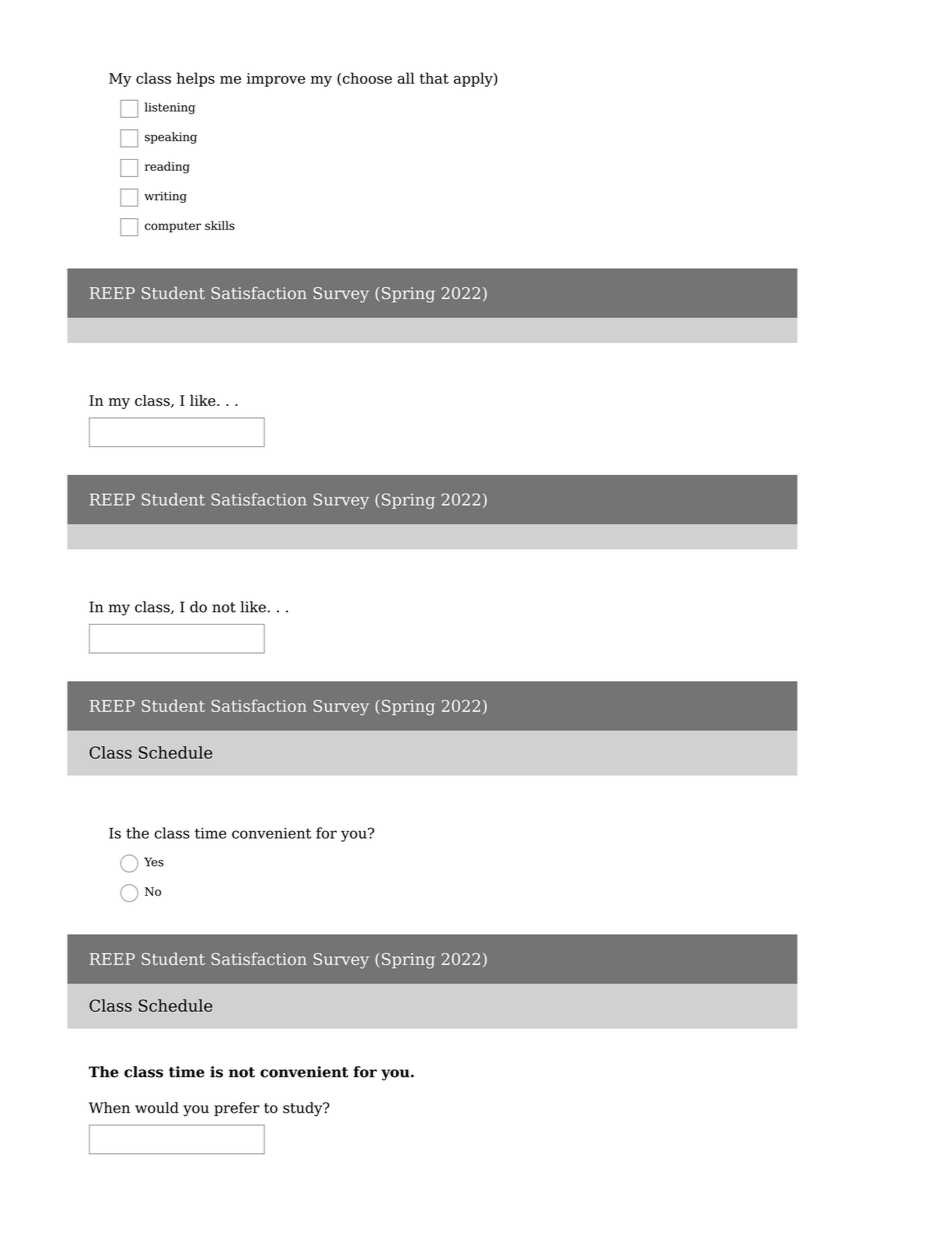 The width and height of the screenshot is (952, 1233). What do you see at coordinates (170, 108) in the screenshot?
I see `listening` at bounding box center [170, 108].
